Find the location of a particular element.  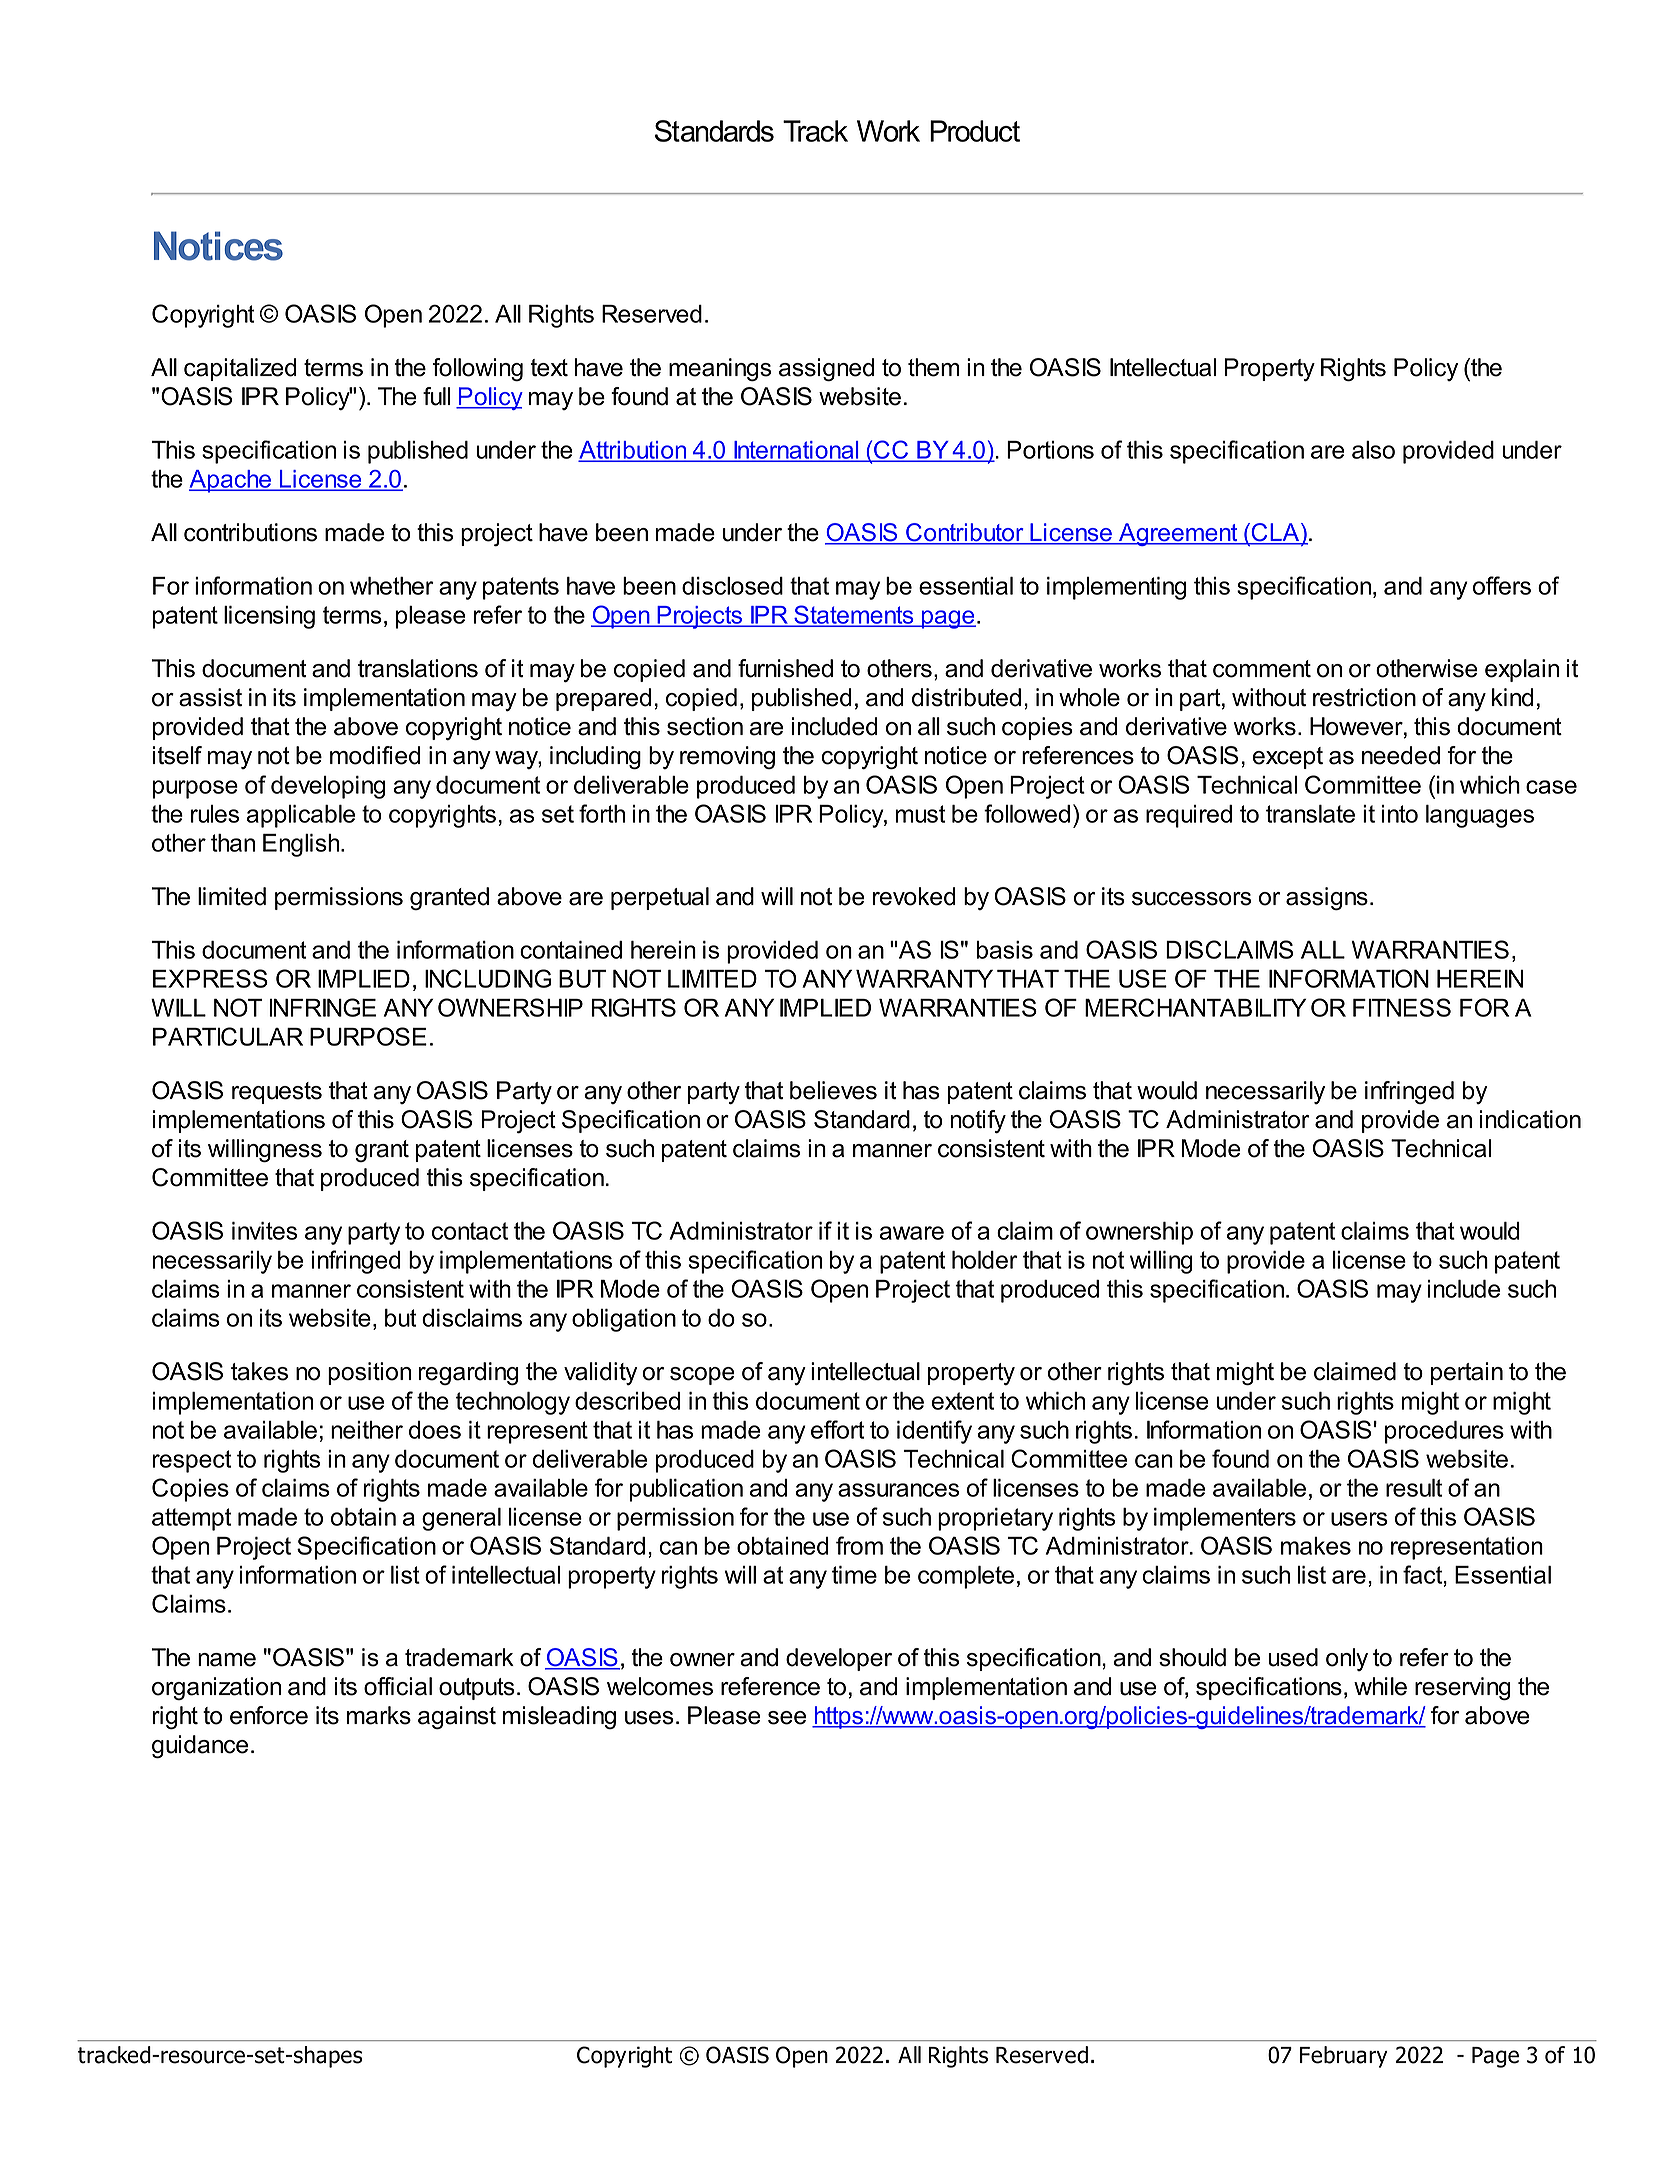

February is located at coordinates (1344, 2057).
